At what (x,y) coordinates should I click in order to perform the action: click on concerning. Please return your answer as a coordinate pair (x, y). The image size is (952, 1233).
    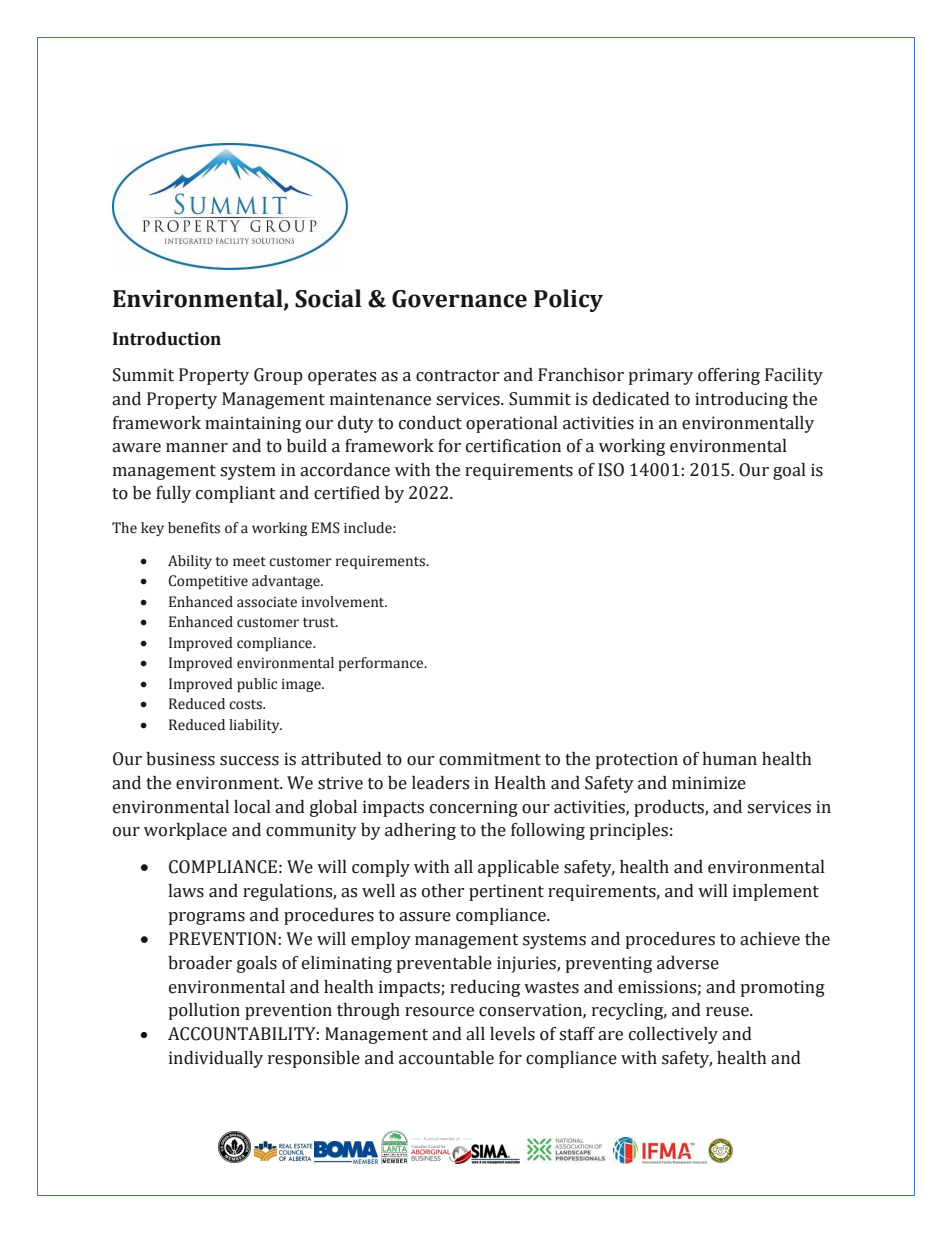
    Looking at the image, I should click on (474, 808).
